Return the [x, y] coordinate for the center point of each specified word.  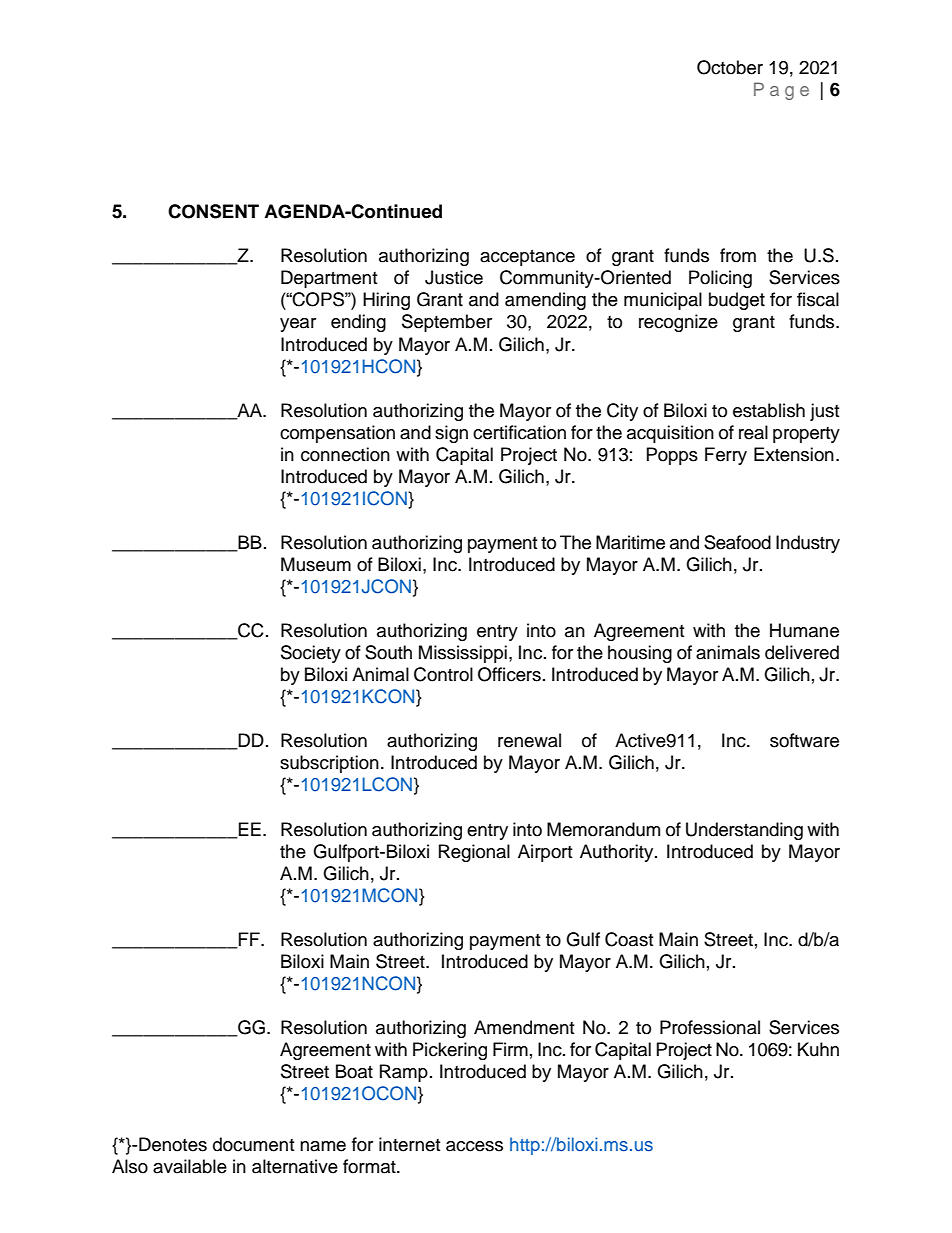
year [298, 325]
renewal [529, 740]
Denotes [173, 1144]
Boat [354, 1071]
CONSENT [213, 211]
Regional [474, 853]
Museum [316, 564]
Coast [629, 939]
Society [311, 654]
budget [737, 301]
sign [451, 434]
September [447, 323]
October [730, 67]
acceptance [527, 258]
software [804, 740]
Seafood [737, 542]
